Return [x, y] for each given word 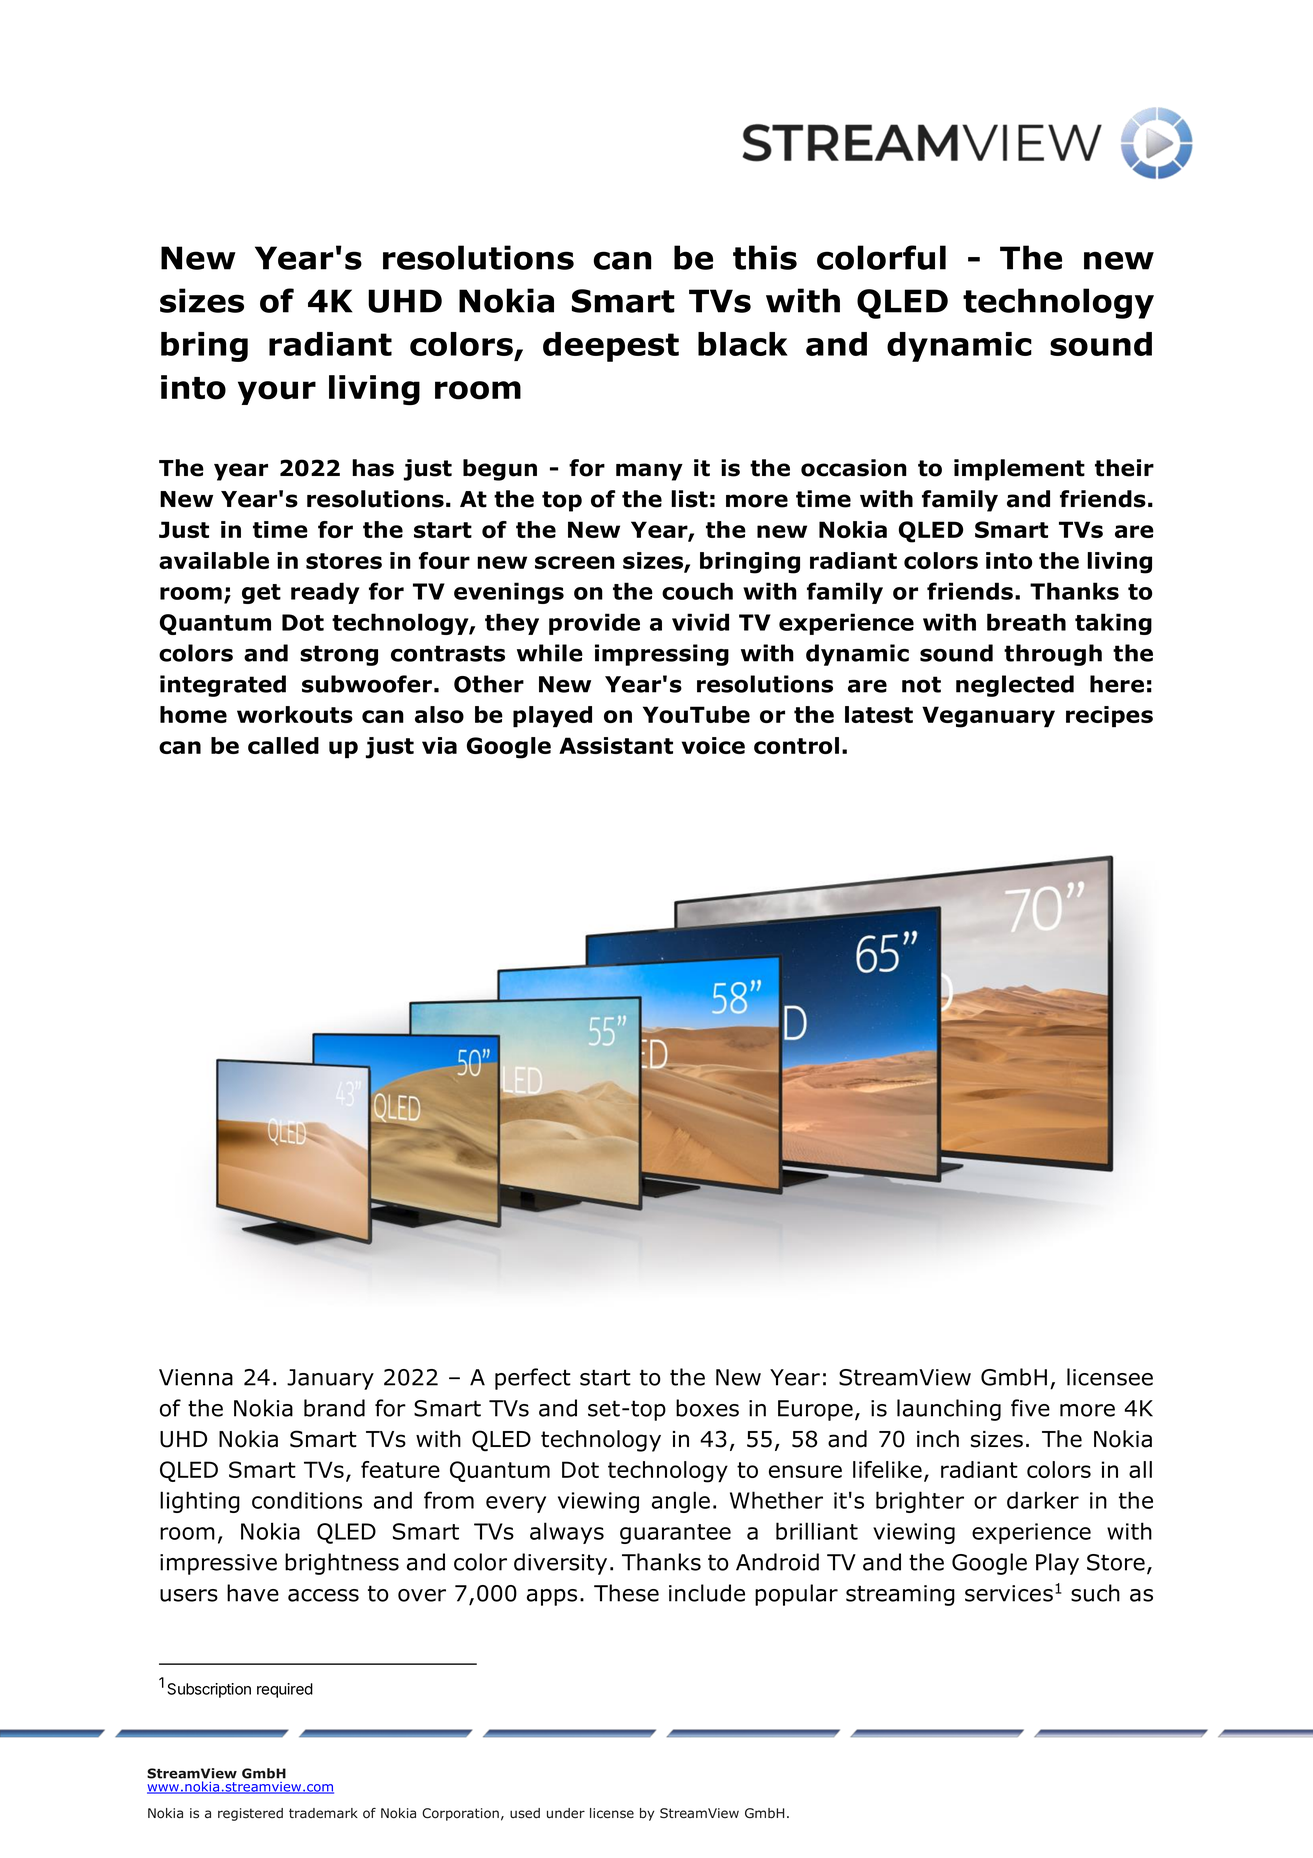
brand [334, 1408]
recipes [1109, 717]
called [283, 745]
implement [1019, 470]
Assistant [616, 745]
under [566, 1813]
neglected [1015, 686]
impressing [662, 655]
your [277, 393]
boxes [707, 1408]
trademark [323, 1813]
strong [339, 655]
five [1030, 1408]
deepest [611, 347]
